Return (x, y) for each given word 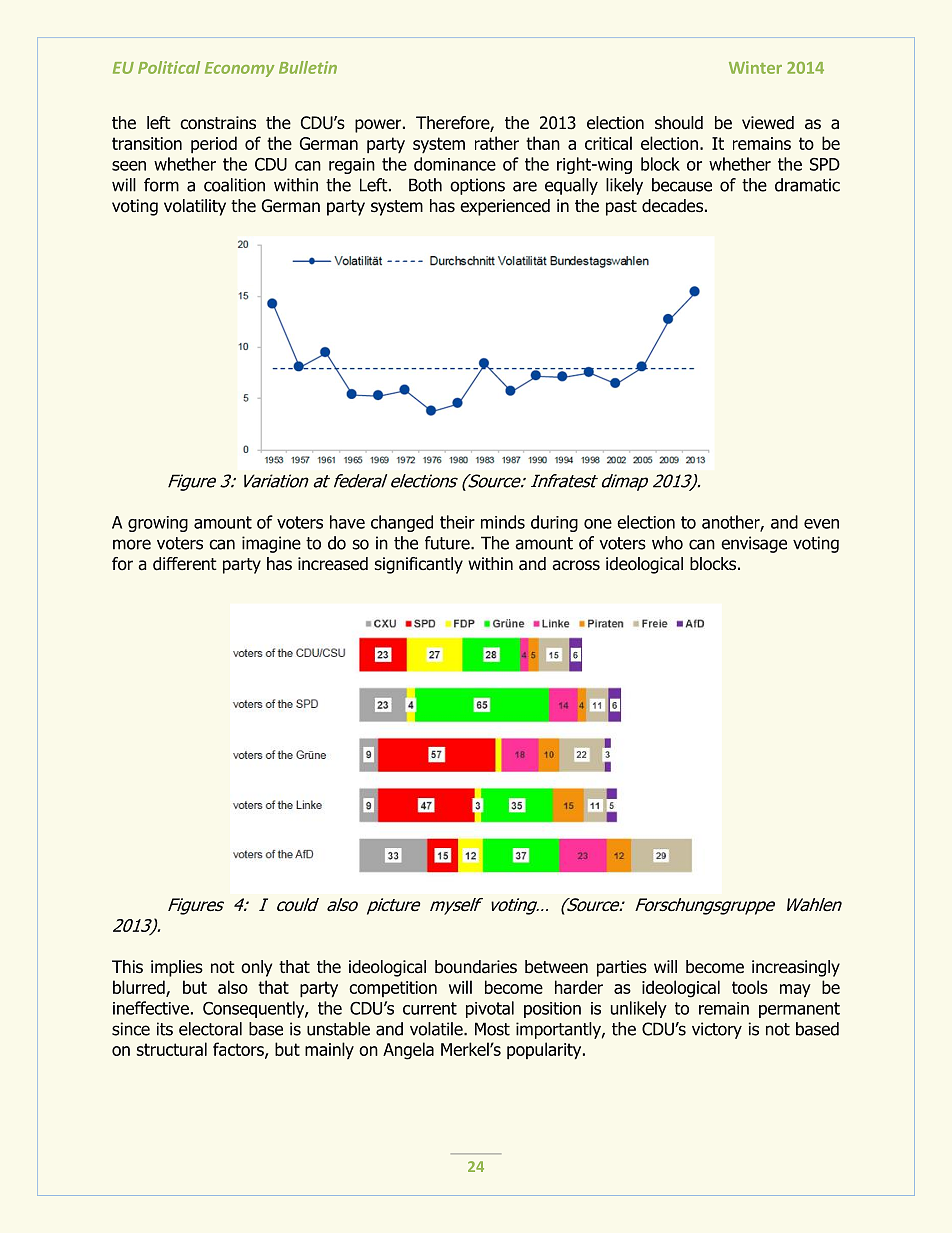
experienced (505, 207)
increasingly (796, 968)
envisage (754, 544)
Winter (755, 67)
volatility (195, 207)
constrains (218, 123)
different (185, 564)
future (448, 543)
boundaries (476, 967)
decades (672, 206)
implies (177, 968)
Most (492, 1029)
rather (497, 143)
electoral (210, 1029)
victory (717, 1030)
